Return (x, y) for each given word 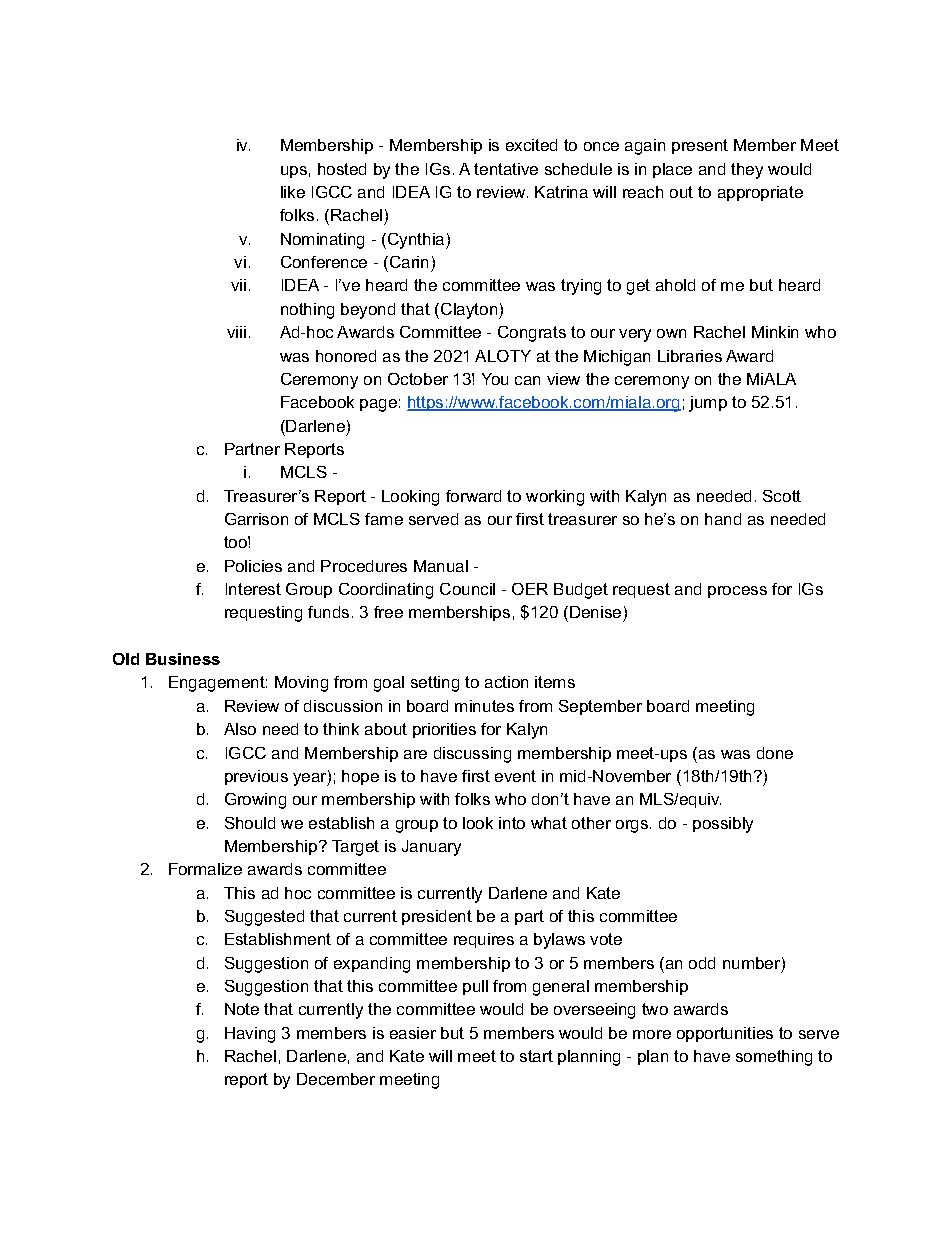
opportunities (725, 1034)
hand (723, 519)
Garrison (256, 519)
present (700, 146)
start (536, 1056)
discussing (472, 755)
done (775, 753)
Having (250, 1035)
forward (473, 496)
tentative (506, 169)
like (293, 192)
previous (256, 777)
